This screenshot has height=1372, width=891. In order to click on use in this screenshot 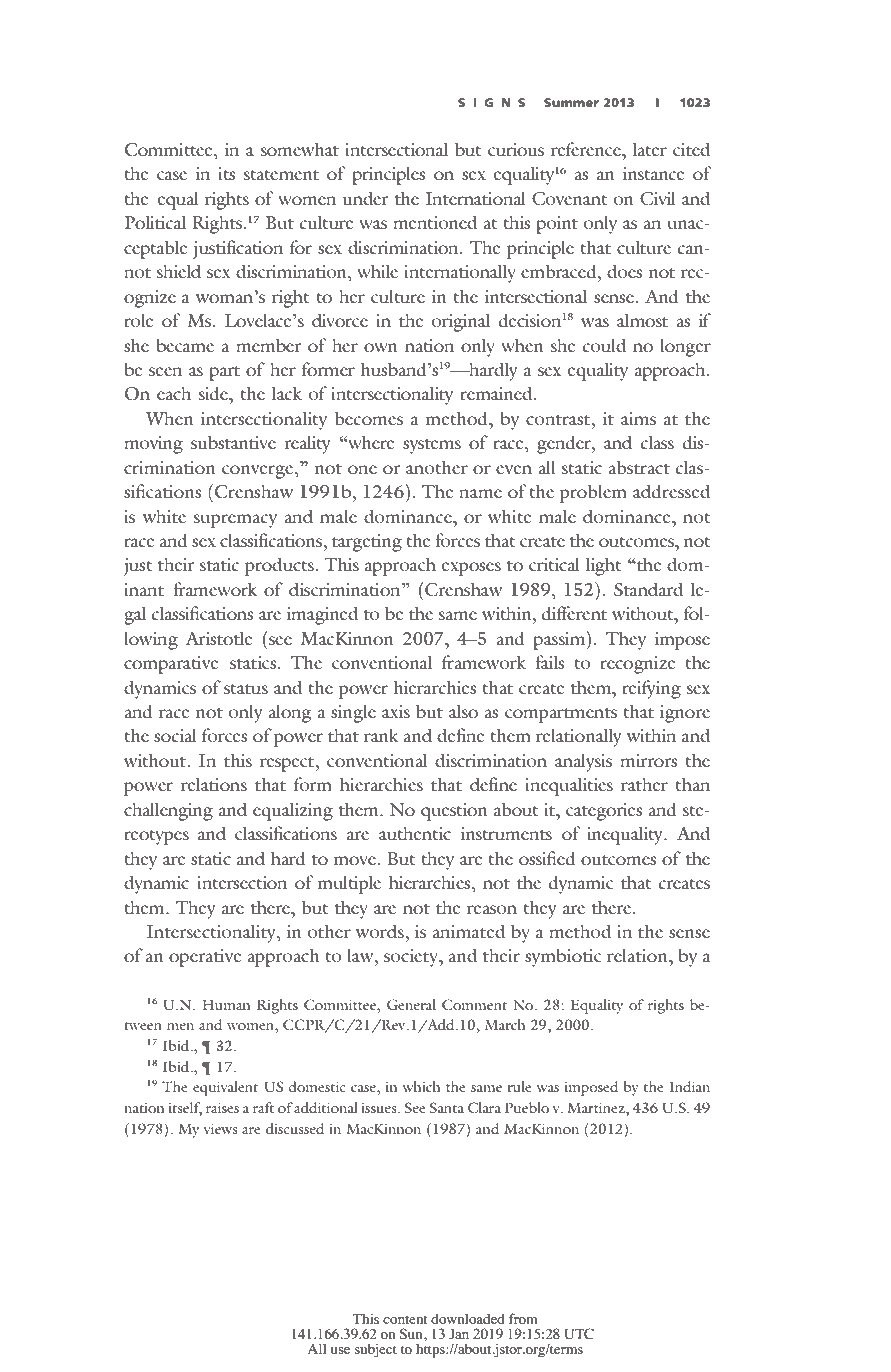, I will do `click(340, 1350)`.
